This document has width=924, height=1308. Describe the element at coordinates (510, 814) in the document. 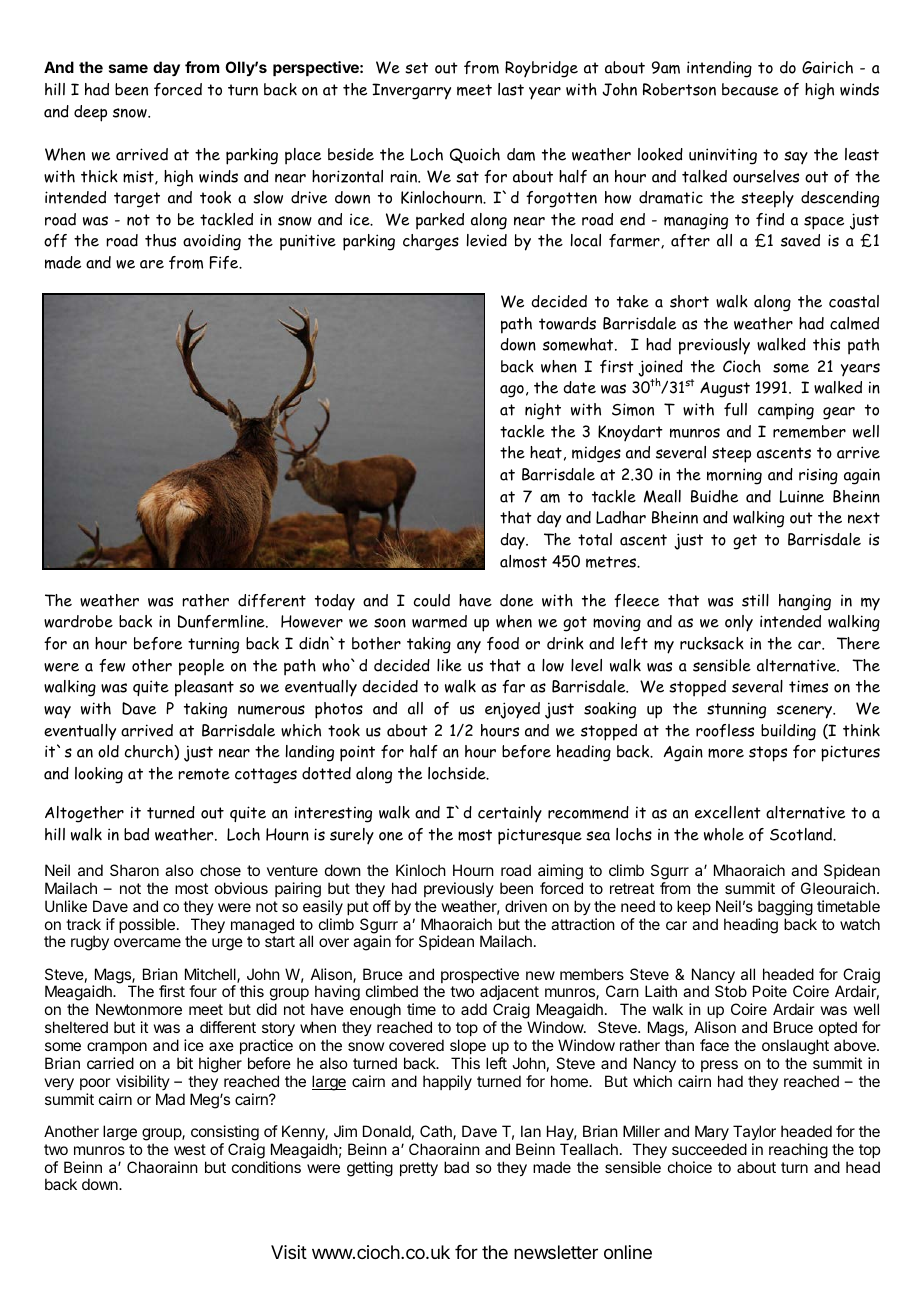

I see `certainly` at that location.
